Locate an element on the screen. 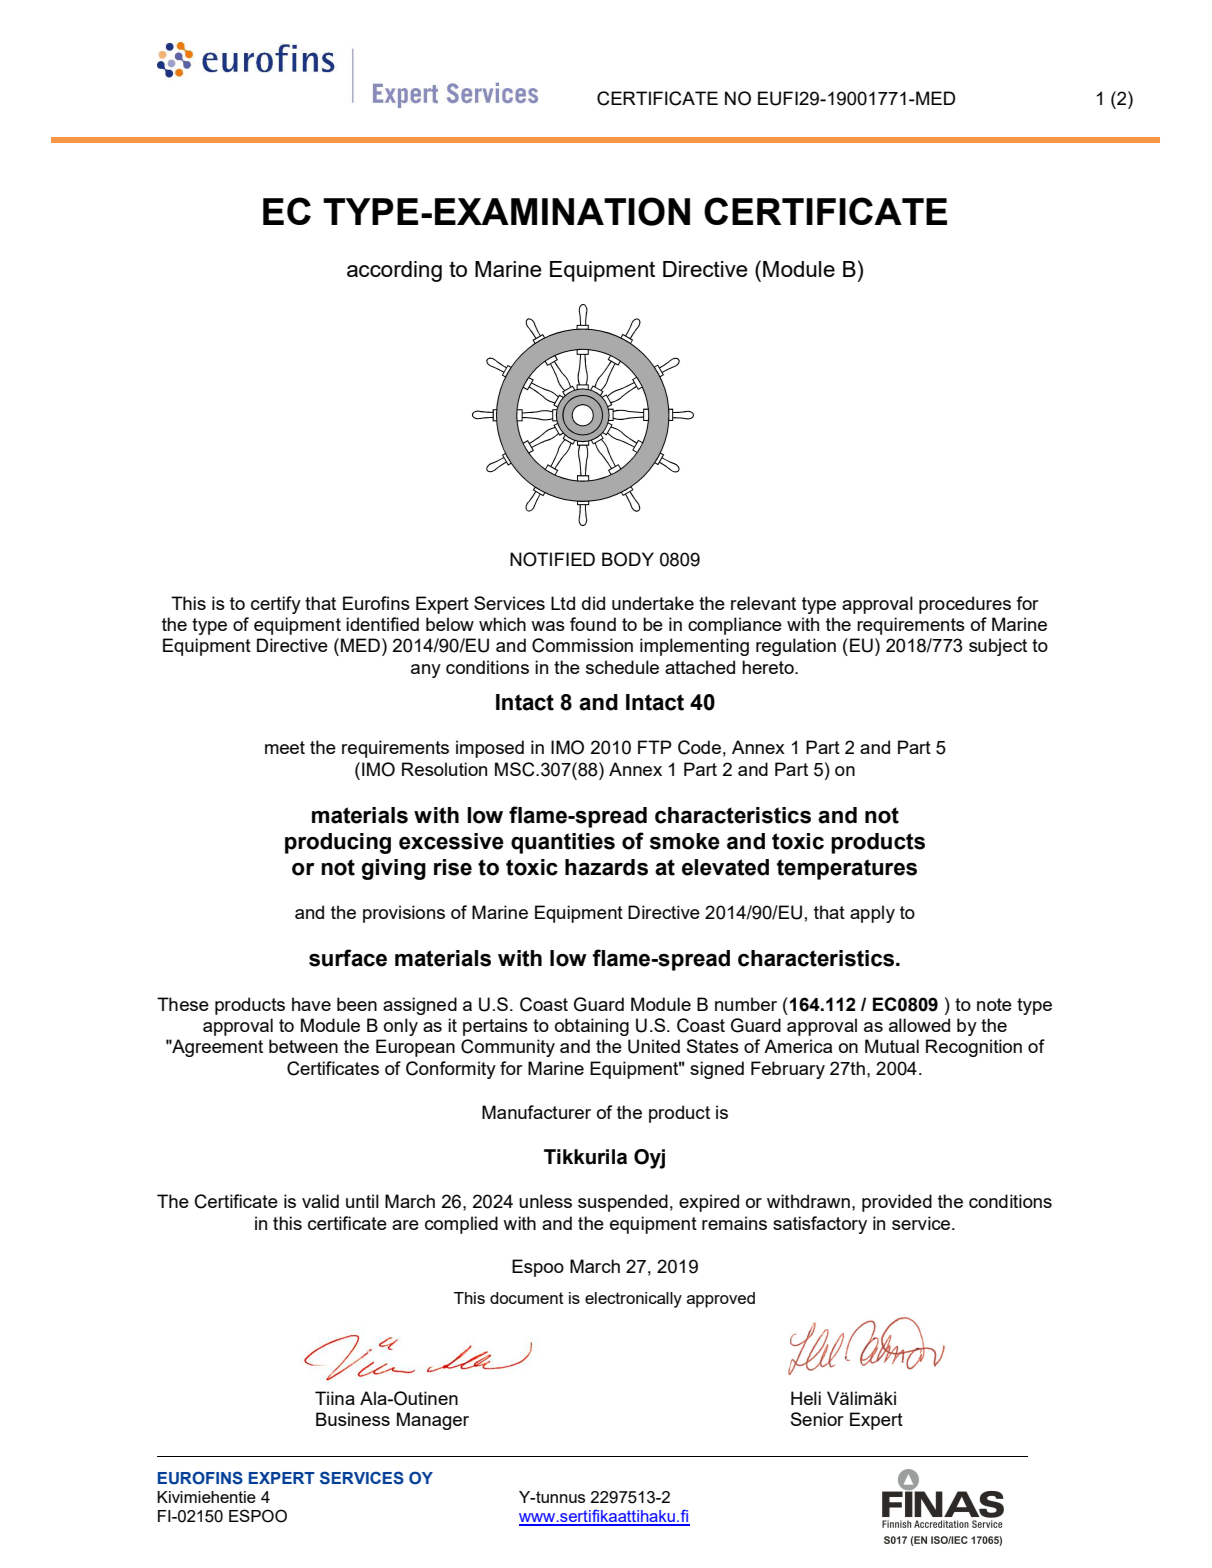  according is located at coordinates (394, 271).
